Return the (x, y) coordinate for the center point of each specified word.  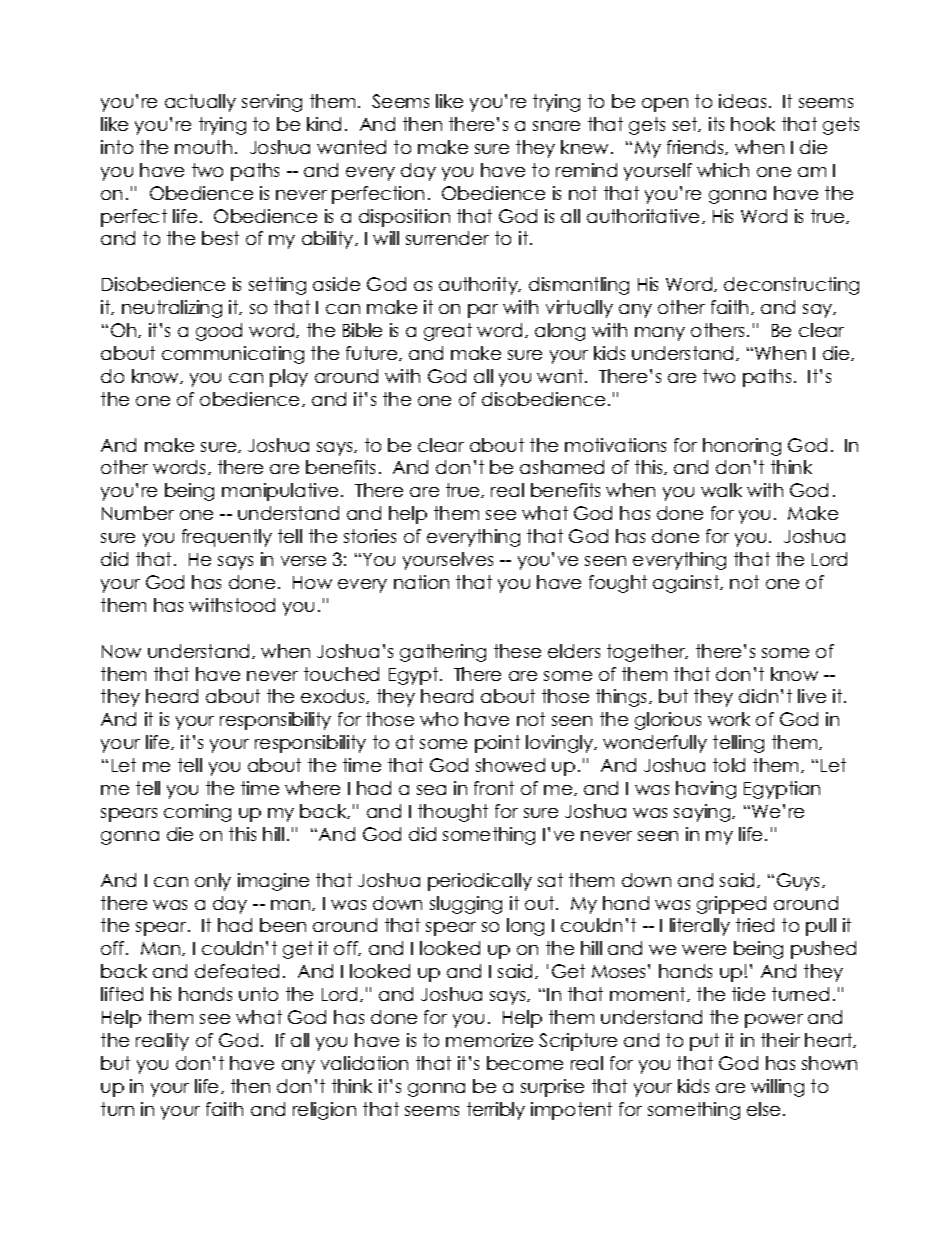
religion (324, 1111)
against (687, 584)
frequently (227, 538)
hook (753, 124)
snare (556, 126)
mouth (203, 147)
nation (421, 582)
